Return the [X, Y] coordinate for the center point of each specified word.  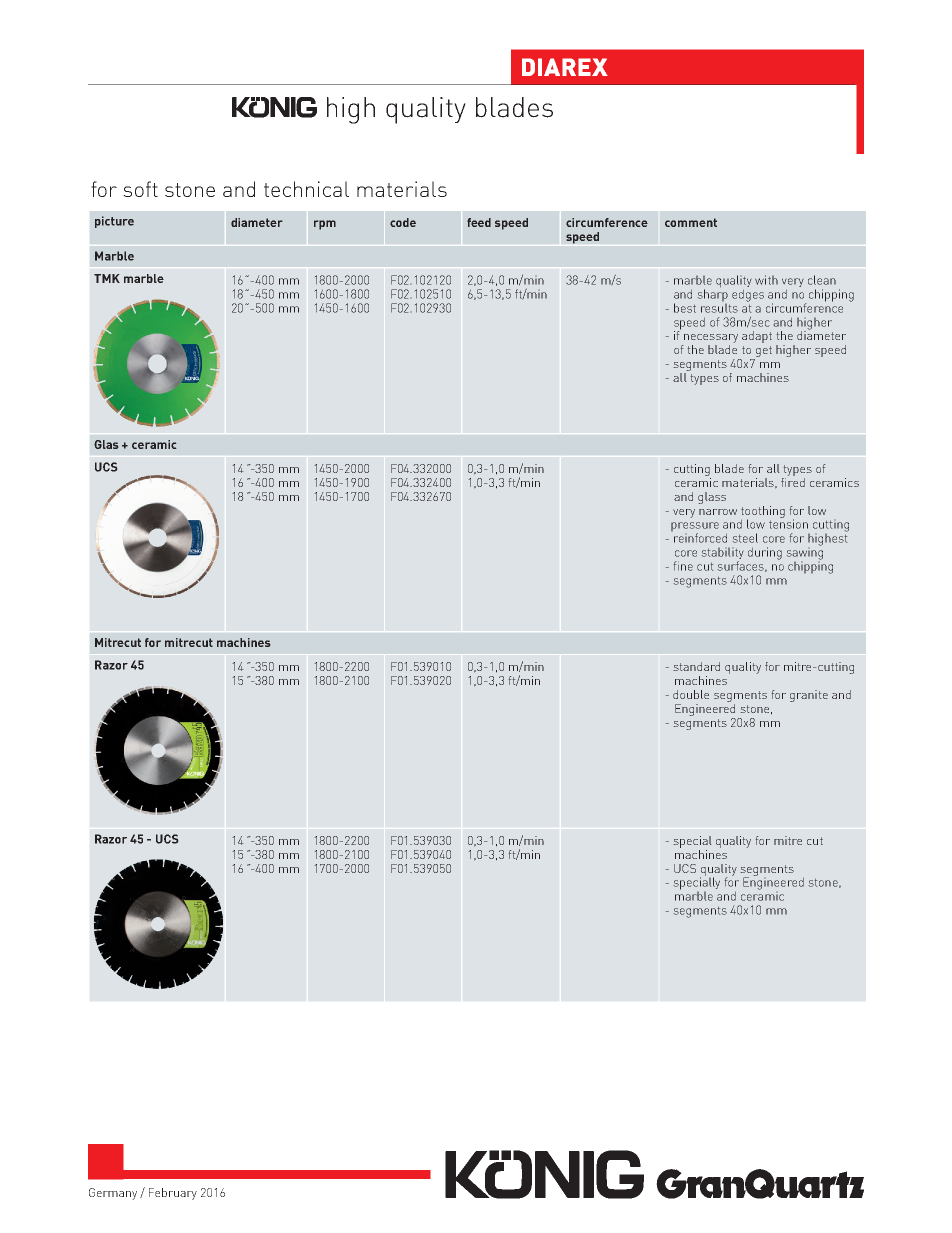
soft [140, 189]
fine [683, 566]
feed [479, 222]
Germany [113, 1194]
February [173, 1194]
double [691, 694]
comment [691, 222]
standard [697, 666]
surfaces [742, 566]
